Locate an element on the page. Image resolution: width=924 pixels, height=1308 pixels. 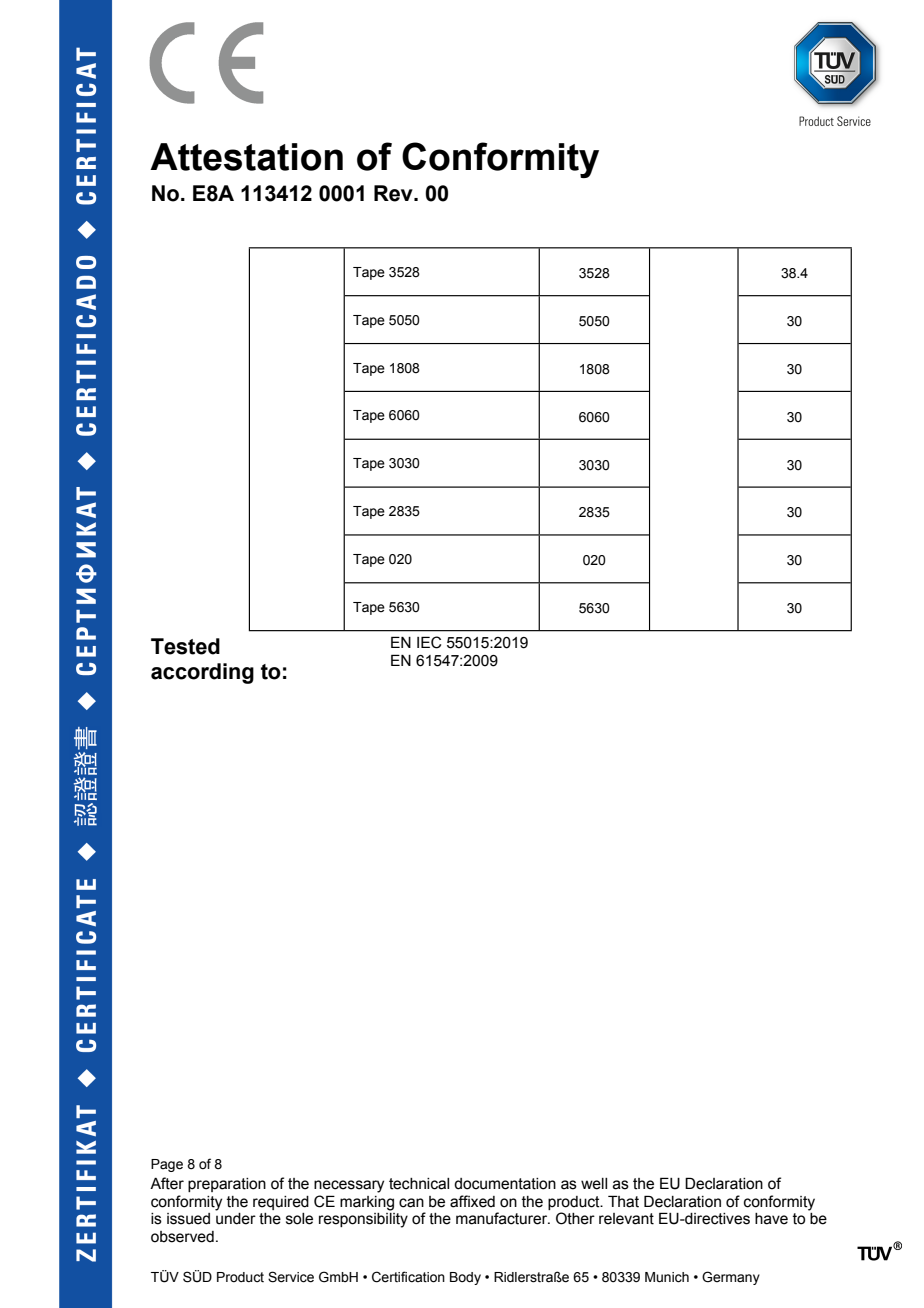
Attestation is located at coordinates (246, 157).
